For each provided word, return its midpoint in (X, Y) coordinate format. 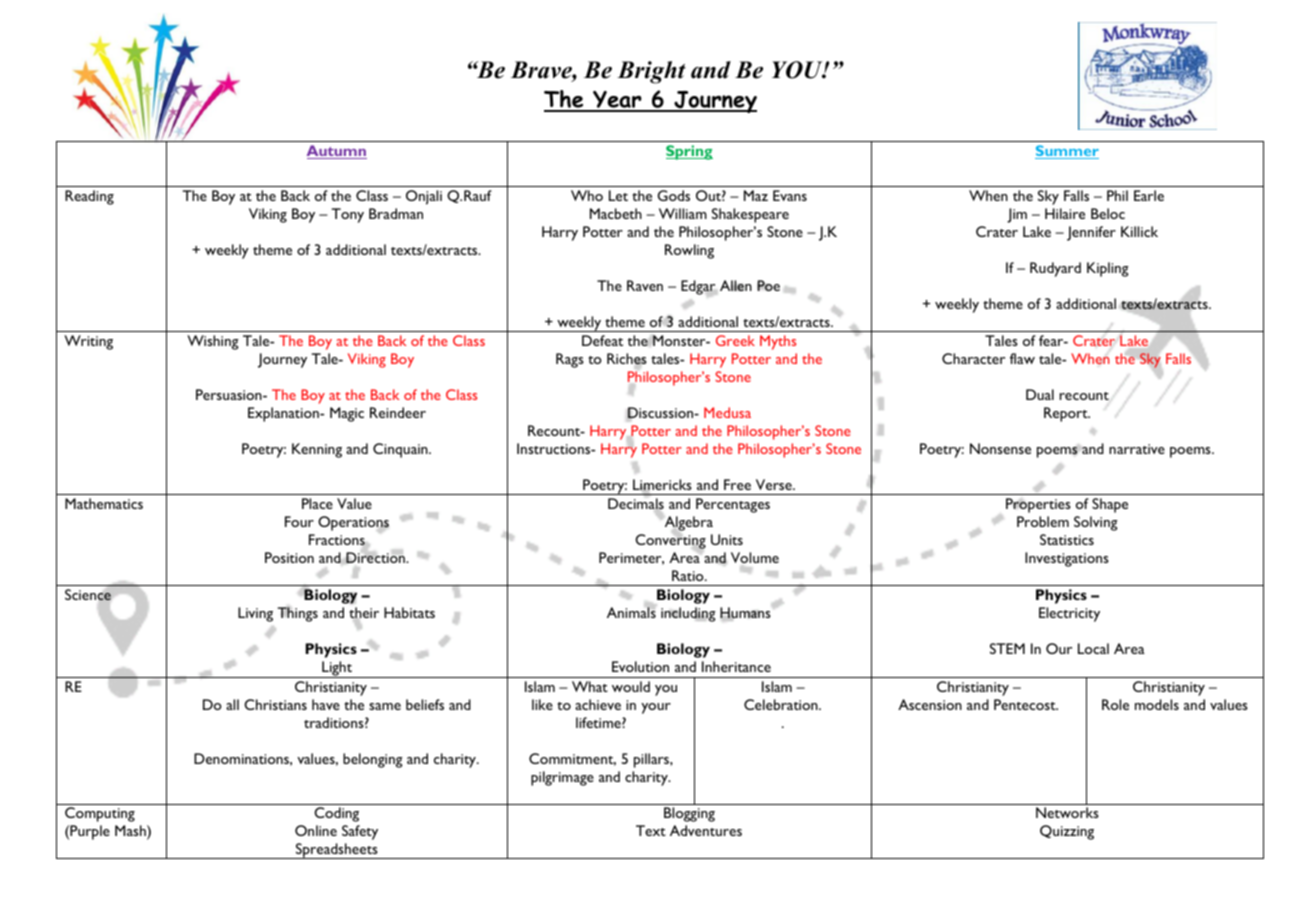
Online (316, 830)
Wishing (213, 342)
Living (255, 614)
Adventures (706, 830)
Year (617, 101)
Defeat (602, 340)
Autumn (337, 152)
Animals (631, 611)
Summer (1067, 152)
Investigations (1067, 559)
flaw (1022, 358)
